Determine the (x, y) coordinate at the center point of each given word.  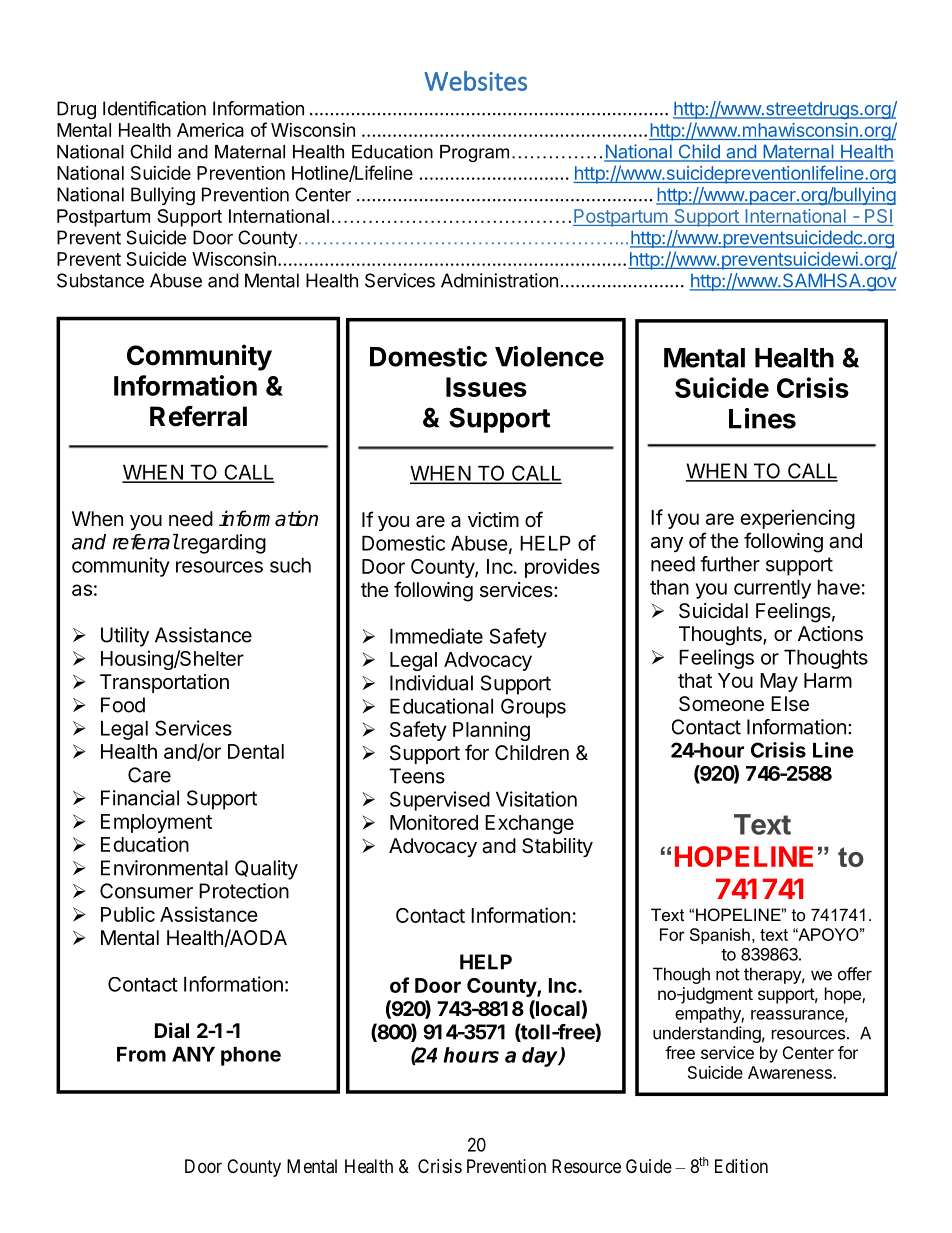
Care (149, 775)
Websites (475, 81)
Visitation (536, 799)
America (210, 130)
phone (251, 1056)
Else (790, 704)
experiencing (798, 519)
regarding (222, 544)
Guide (649, 1166)
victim (493, 519)
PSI (878, 217)
